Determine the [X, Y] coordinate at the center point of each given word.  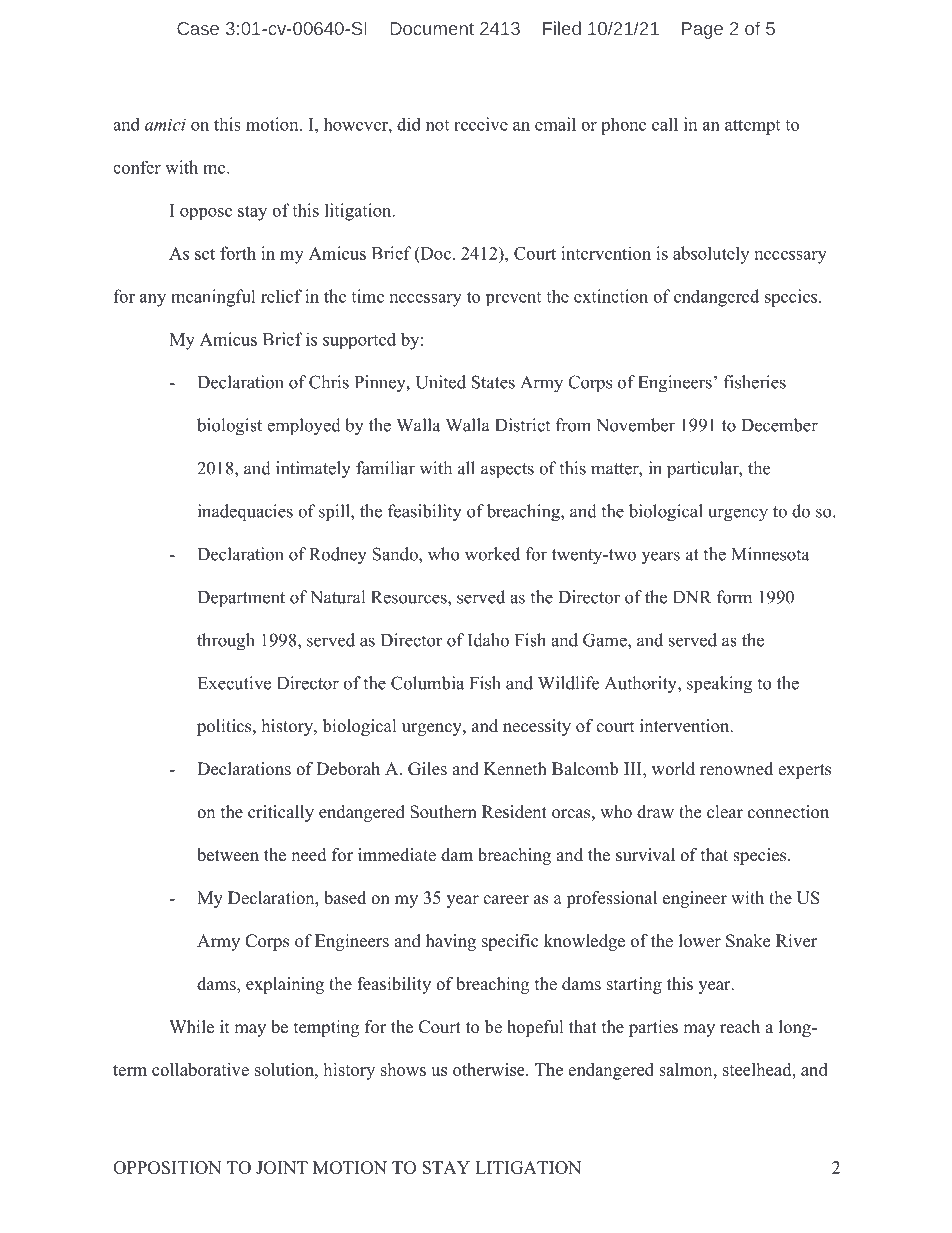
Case [198, 28]
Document [432, 28]
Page [702, 30]
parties [653, 1028]
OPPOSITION [167, 1167]
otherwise [490, 1069]
